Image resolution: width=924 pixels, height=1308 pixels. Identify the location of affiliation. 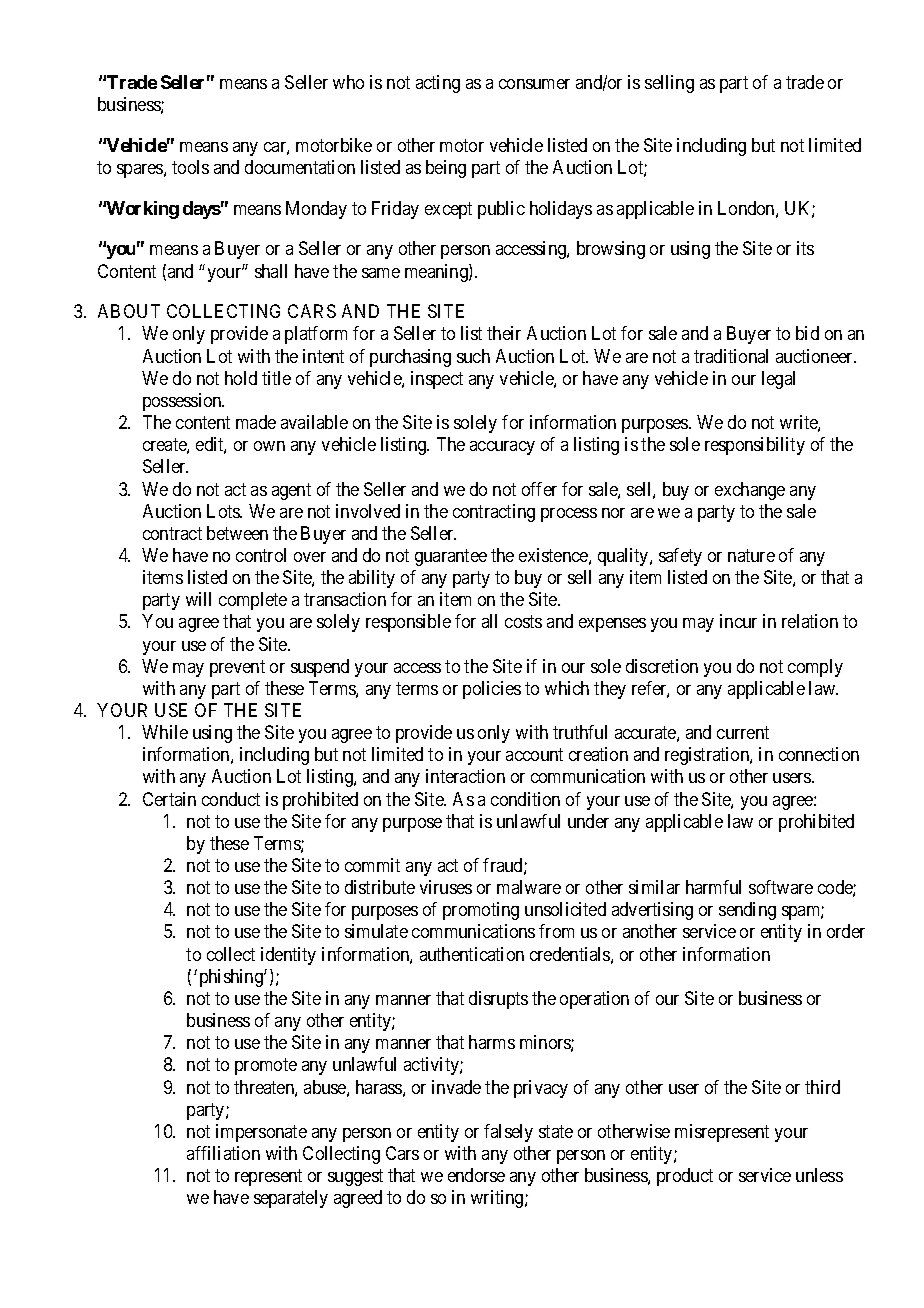
(223, 1153).
